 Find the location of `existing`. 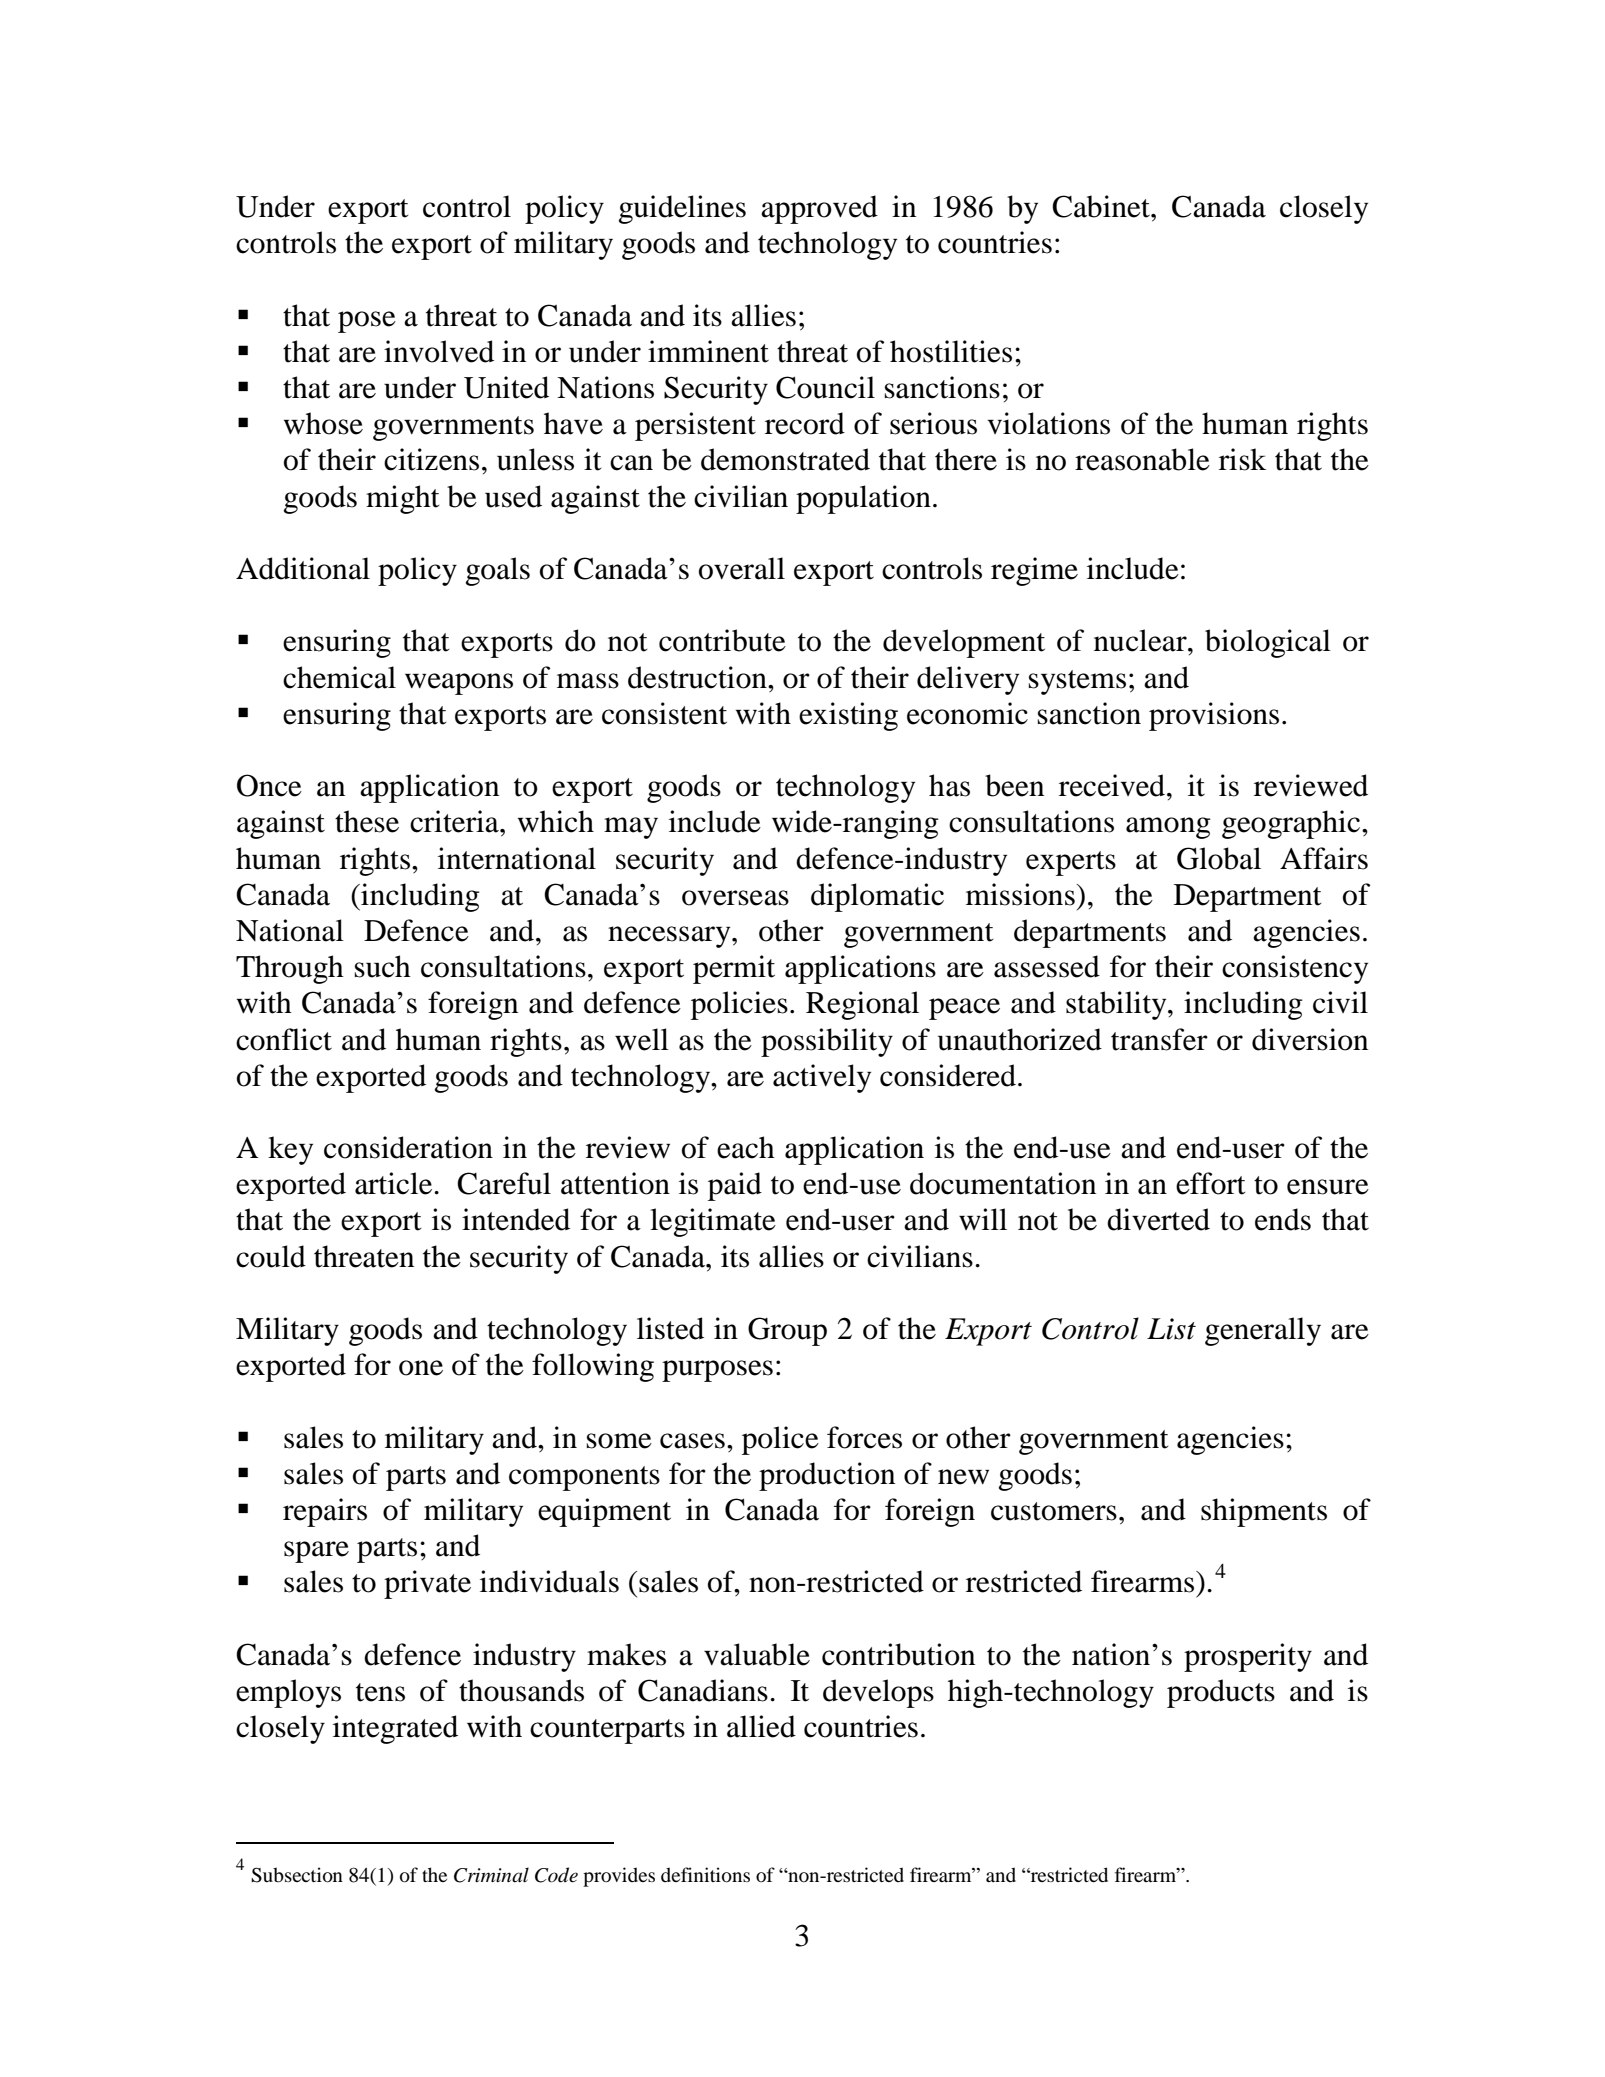

existing is located at coordinates (848, 716).
